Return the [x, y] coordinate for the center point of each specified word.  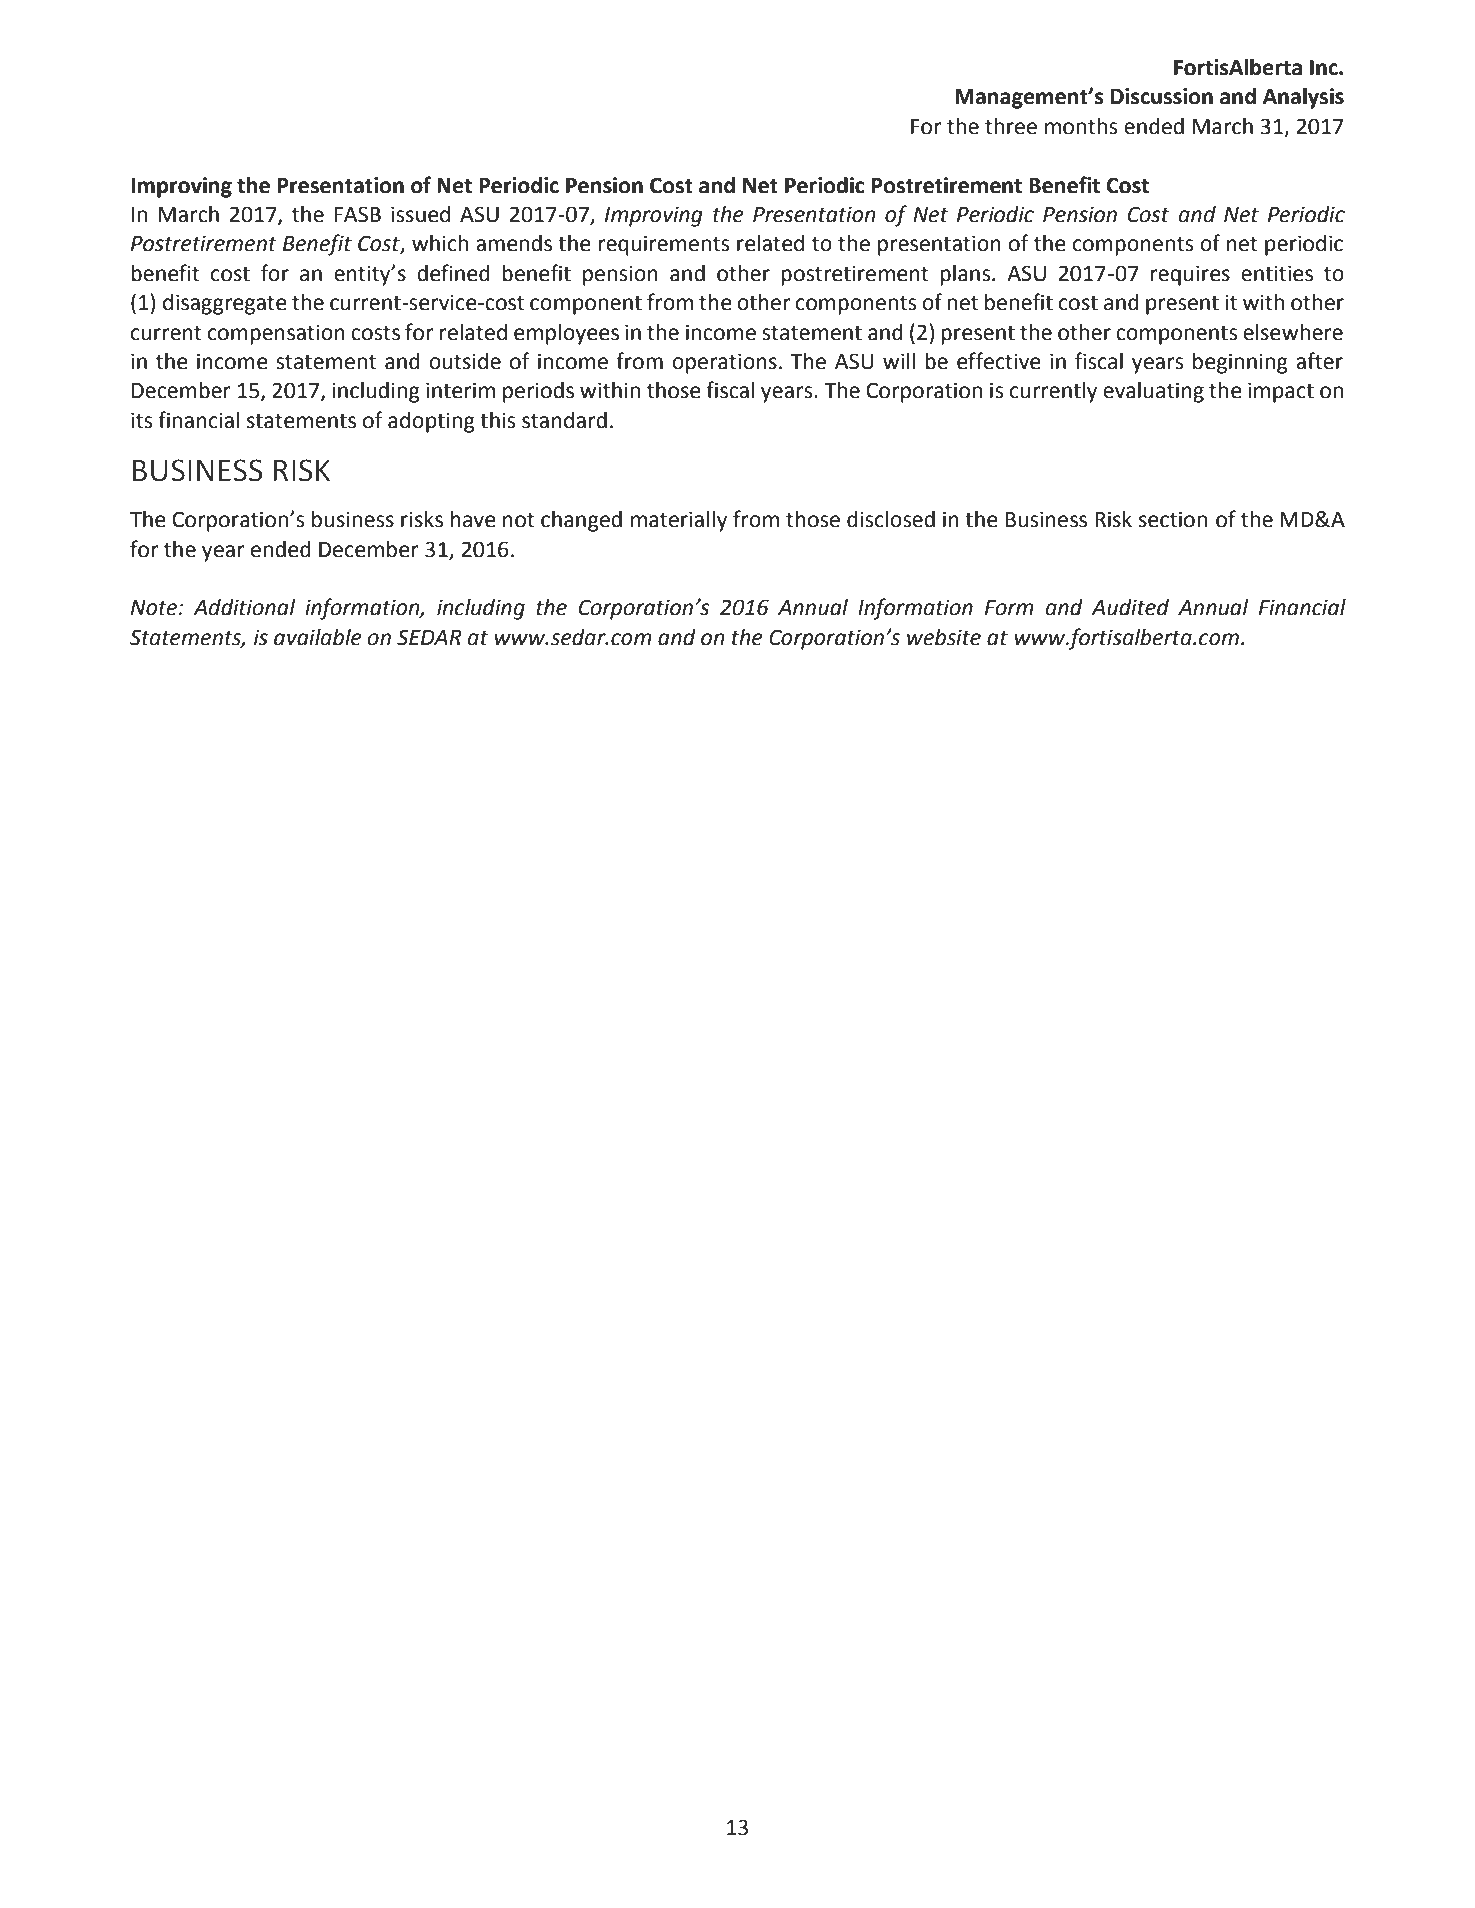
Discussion [1162, 96]
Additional [244, 607]
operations [724, 363]
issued [420, 214]
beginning [1240, 363]
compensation [276, 334]
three [1011, 126]
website [944, 637]
